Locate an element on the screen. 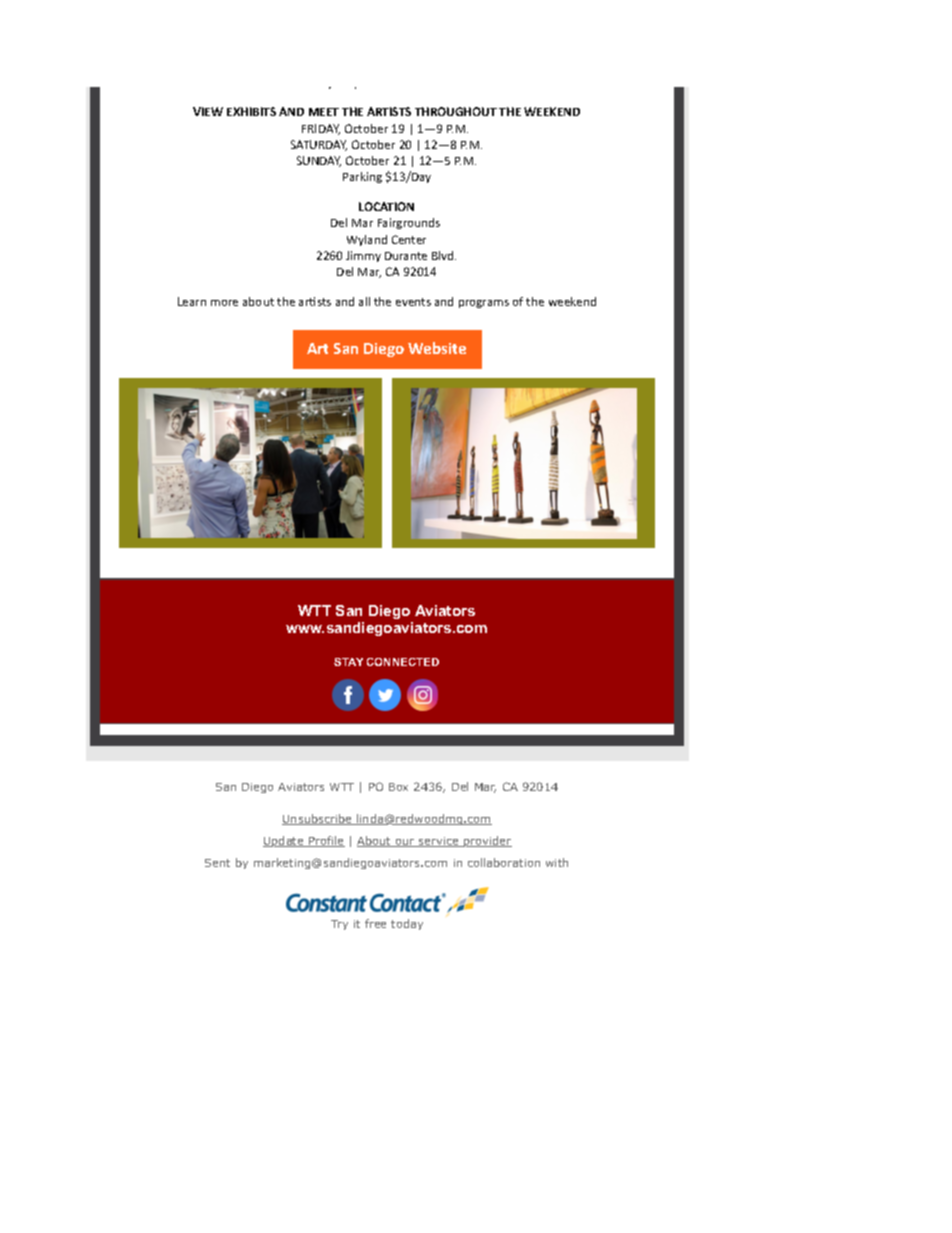  ARTISTS is located at coordinates (389, 111).
